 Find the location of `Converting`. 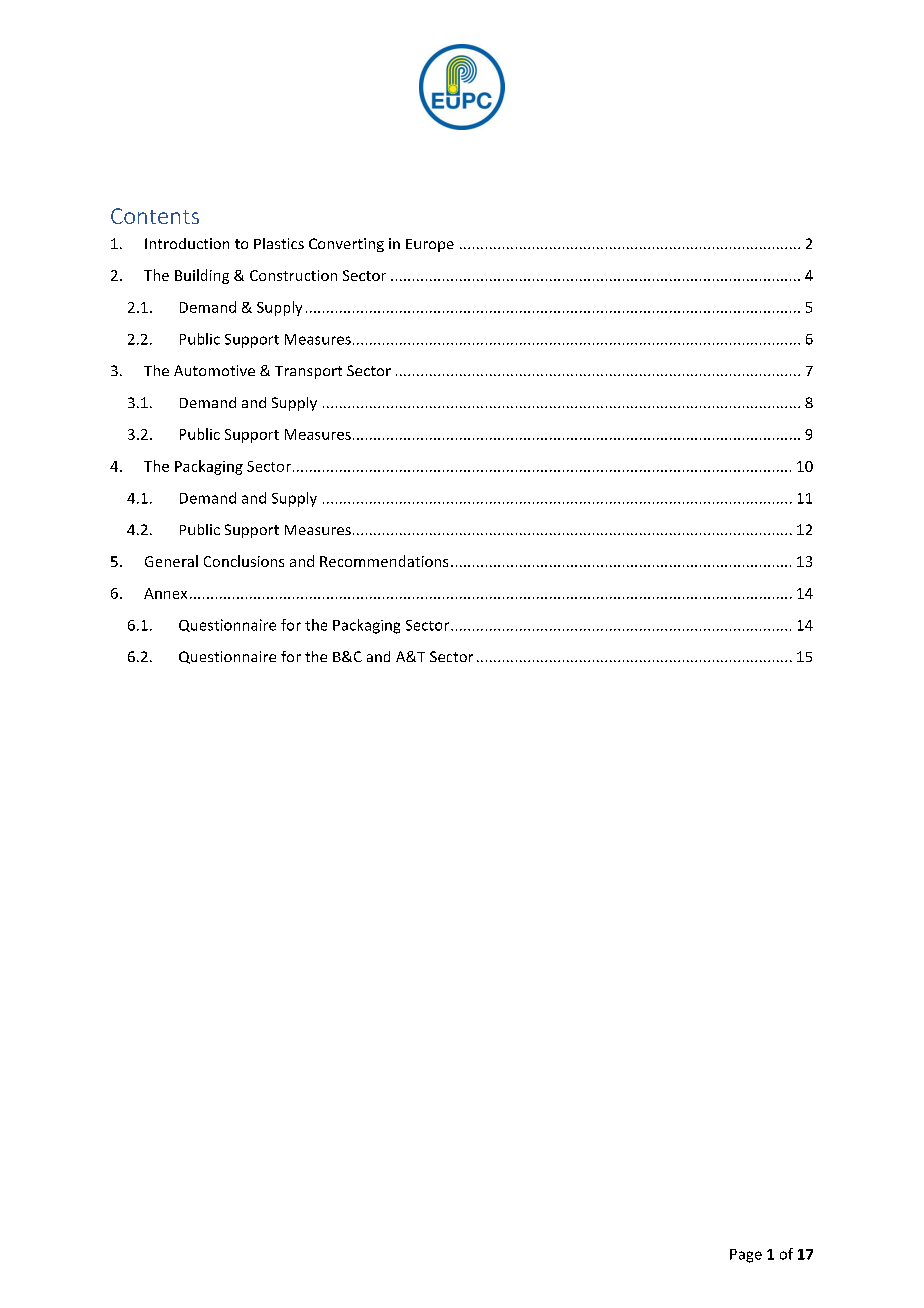

Converting is located at coordinates (346, 245).
